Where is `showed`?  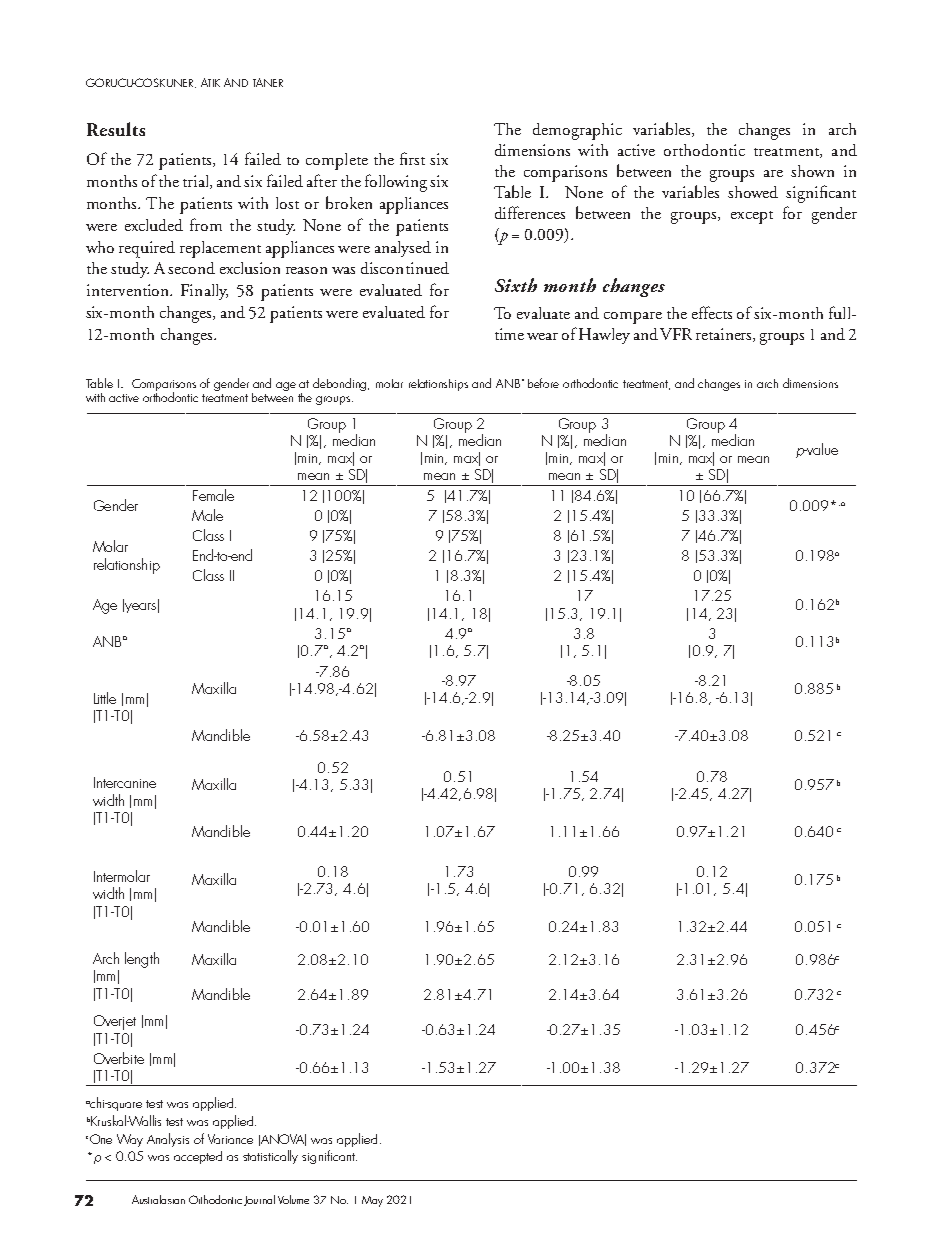
showed is located at coordinates (753, 192).
